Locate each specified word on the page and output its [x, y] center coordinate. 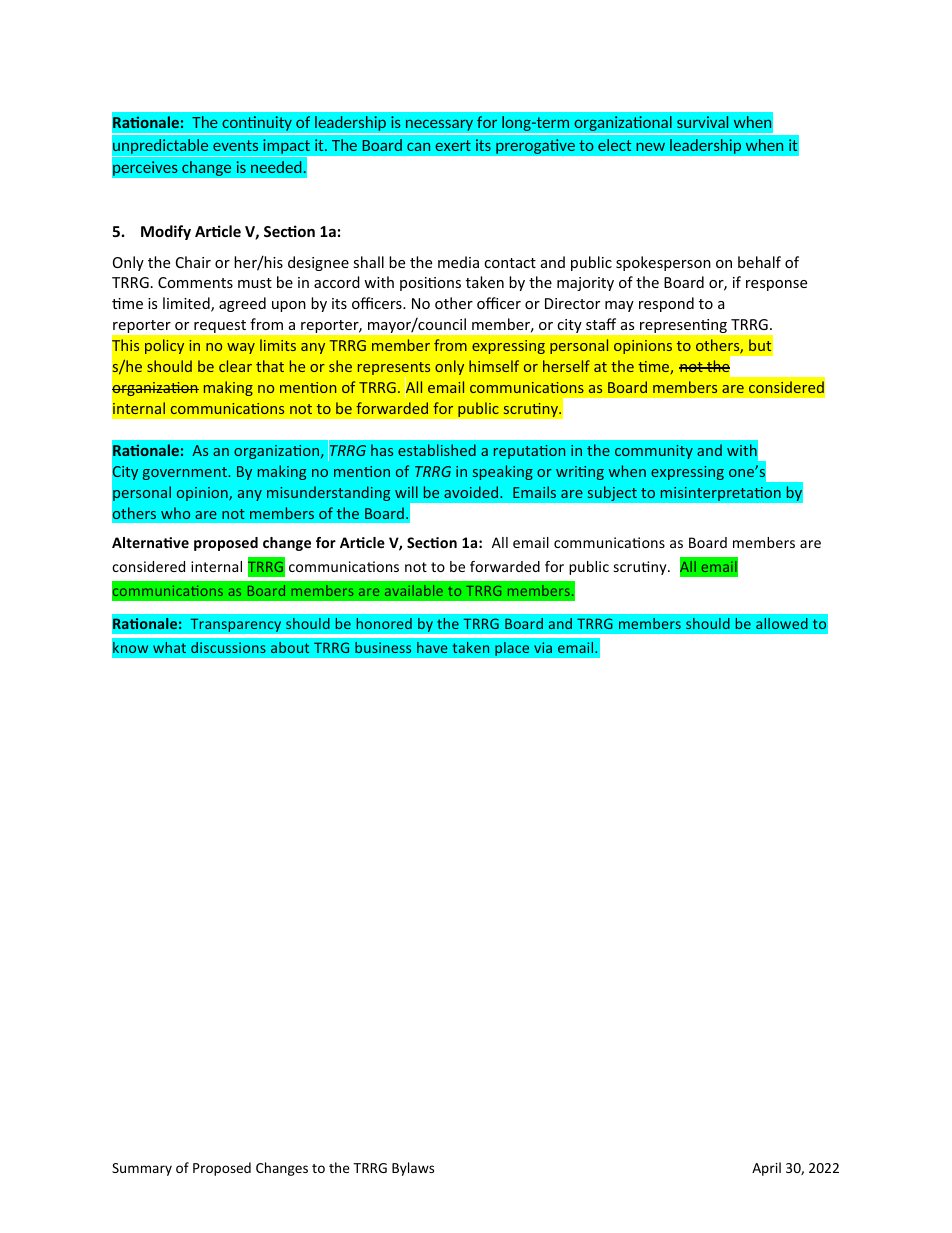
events [235, 145]
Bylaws [413, 1169]
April [766, 1169]
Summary [142, 1169]
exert [453, 145]
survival [702, 122]
